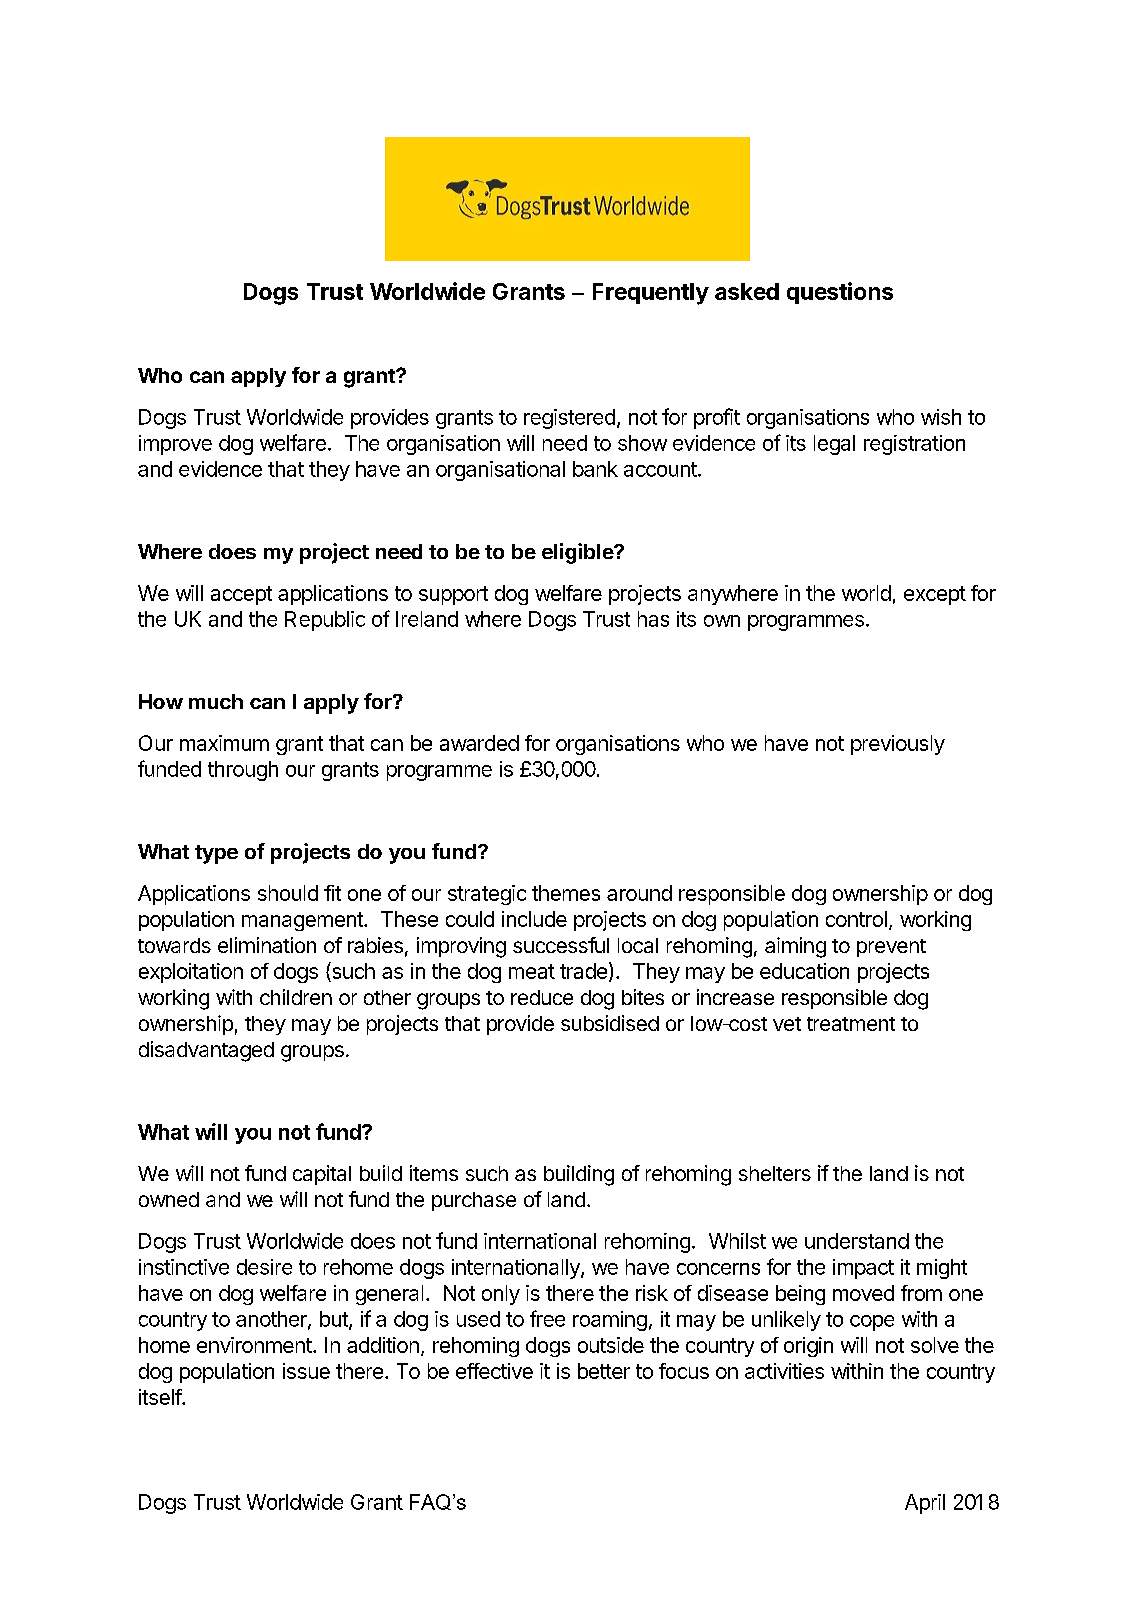  Describe the element at coordinates (604, 1371) in the screenshot. I see `better` at that location.
